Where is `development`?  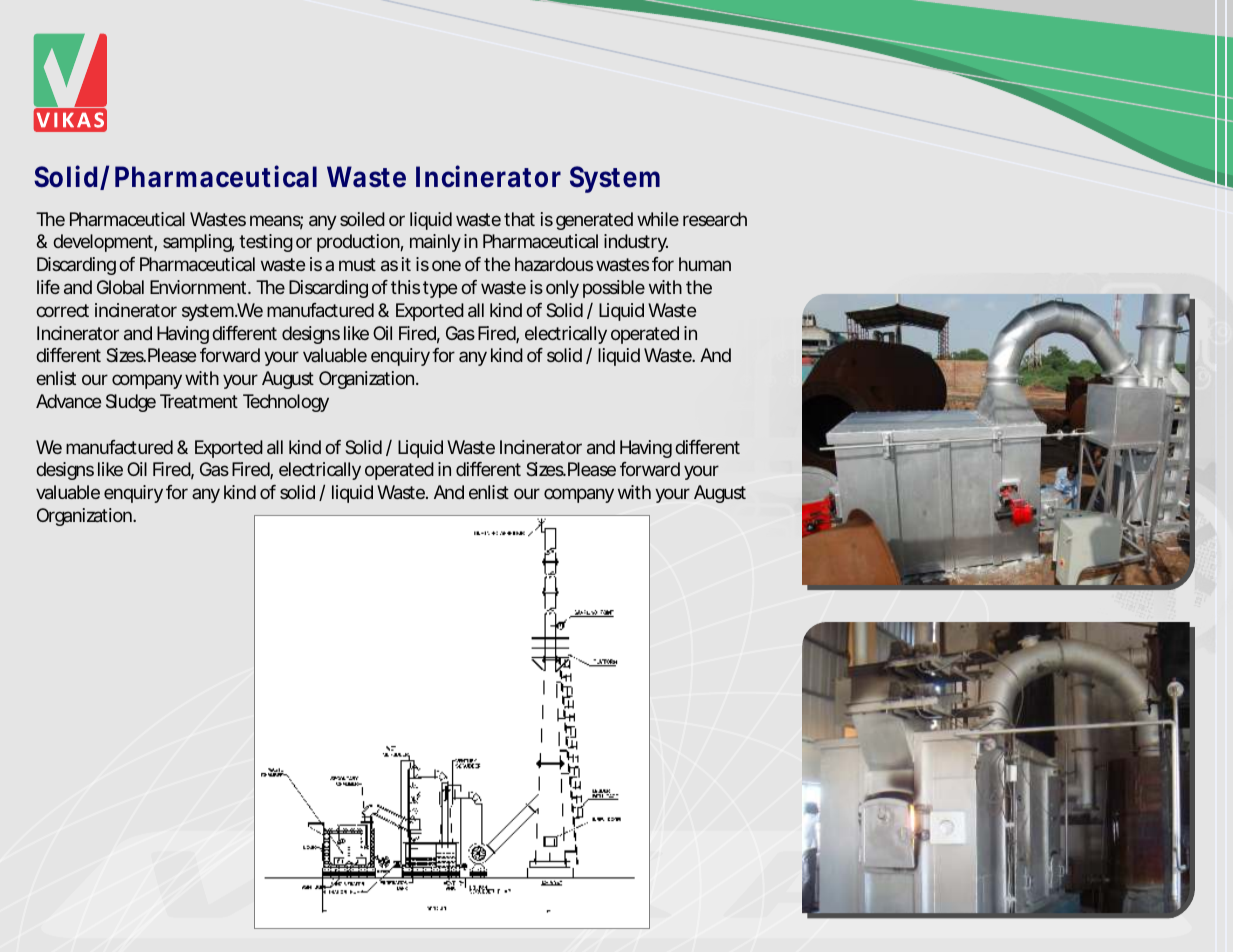 development is located at coordinates (105, 243).
